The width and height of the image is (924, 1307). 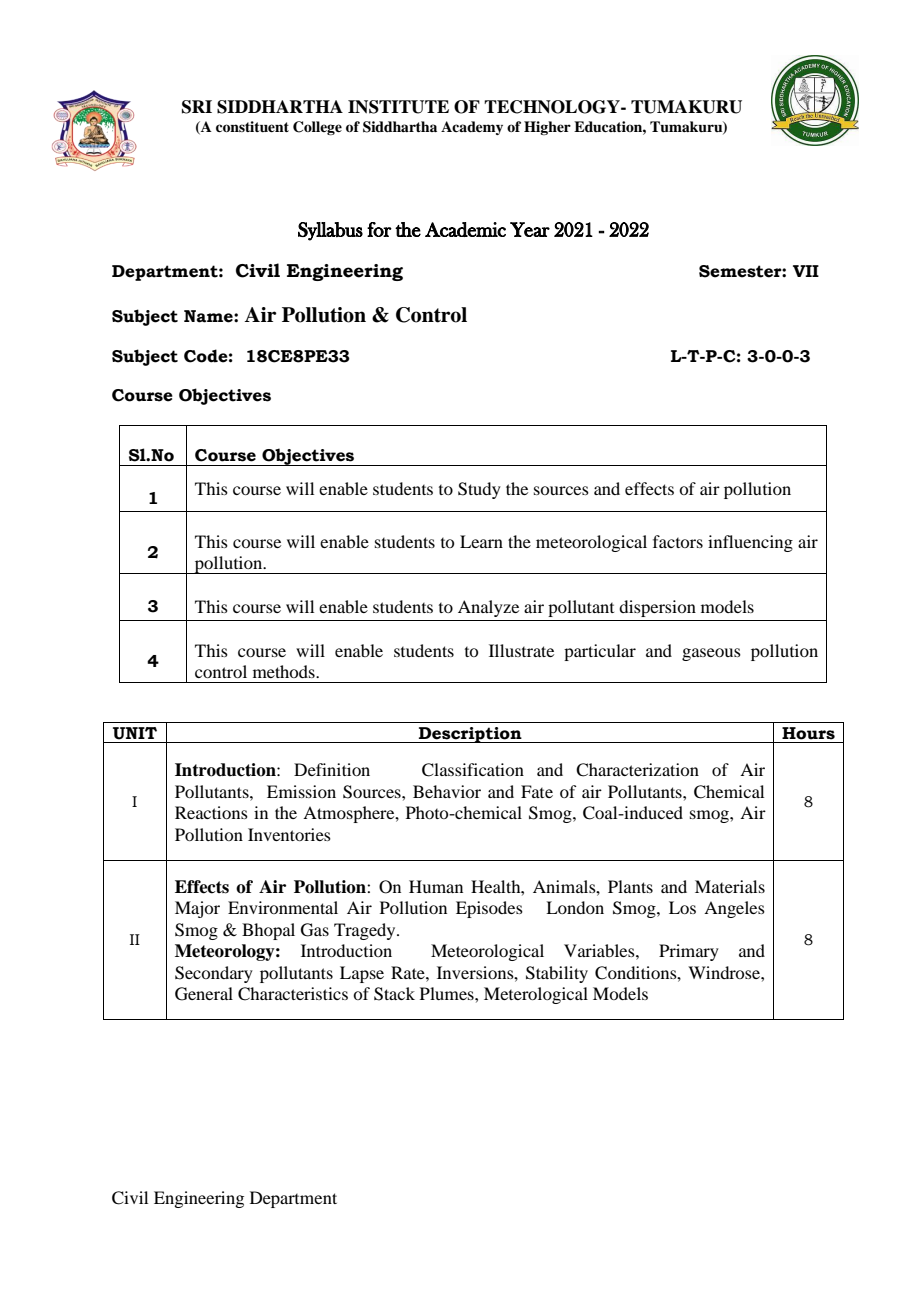 What do you see at coordinates (547, 128) in the image?
I see `Higher` at bounding box center [547, 128].
